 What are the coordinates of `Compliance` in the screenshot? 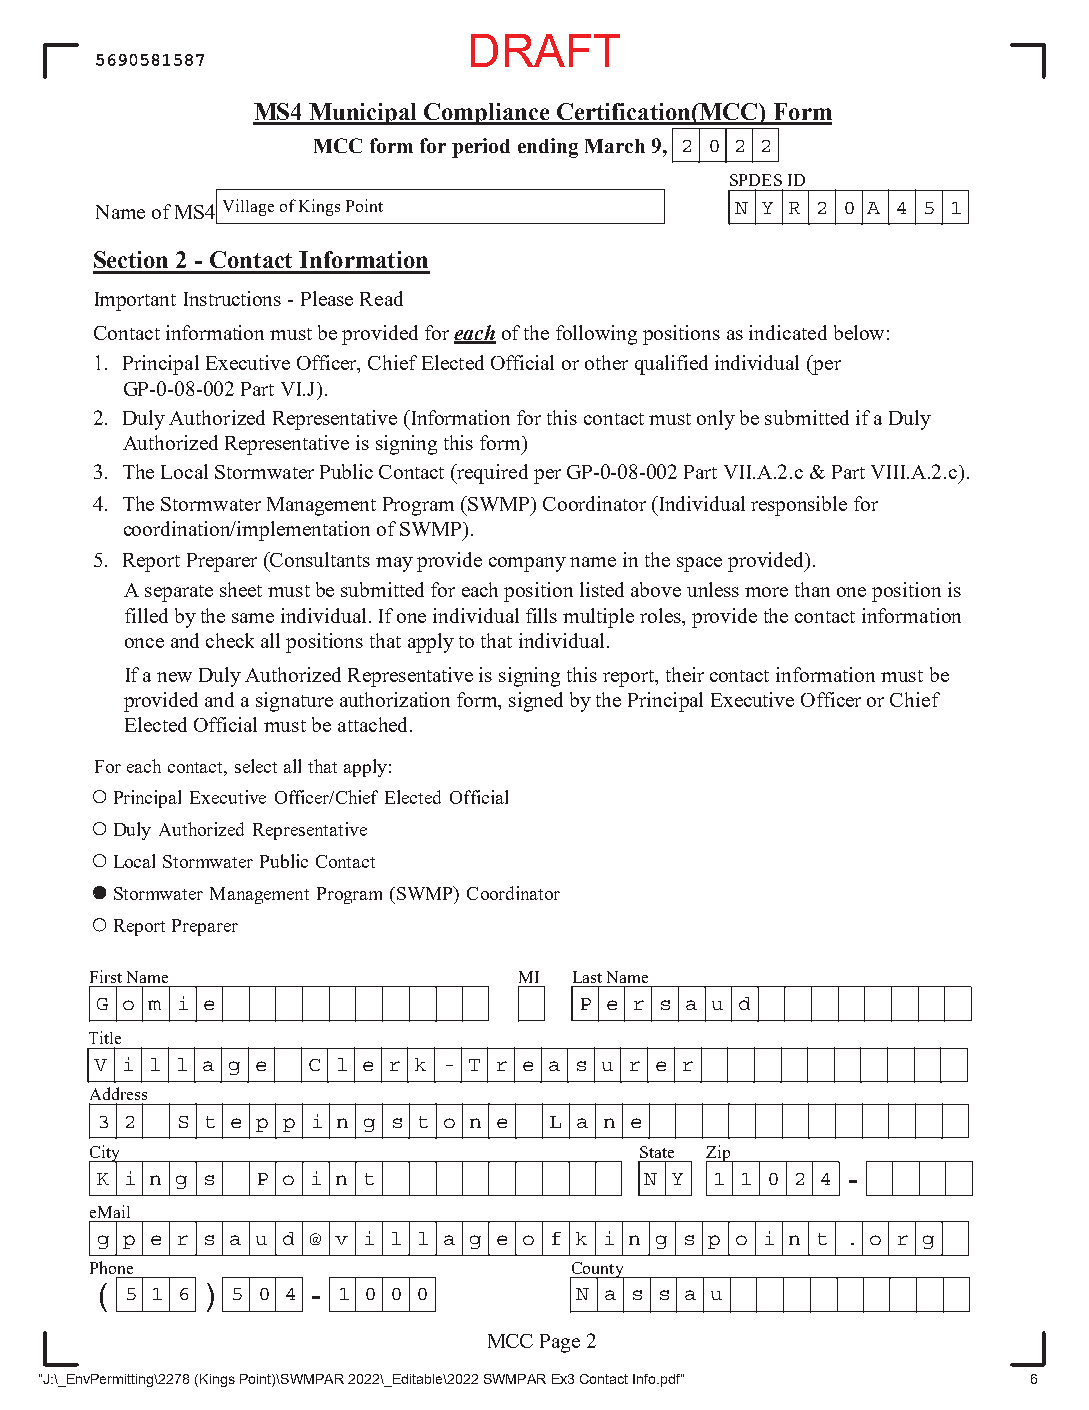 It's located at (487, 114).
